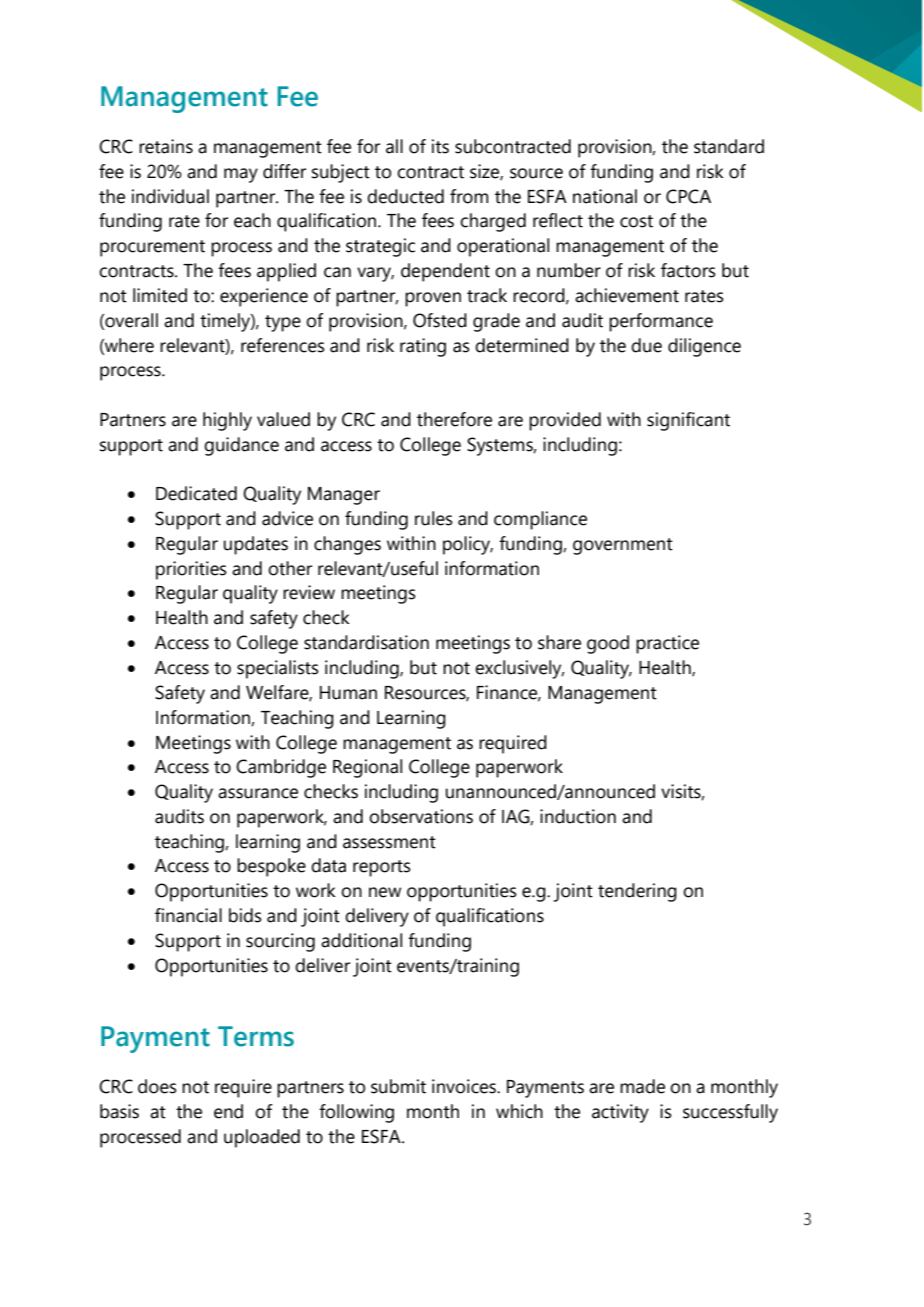 This image has height=1307, width=924. What do you see at coordinates (642, 1086) in the image?
I see `made` at bounding box center [642, 1086].
